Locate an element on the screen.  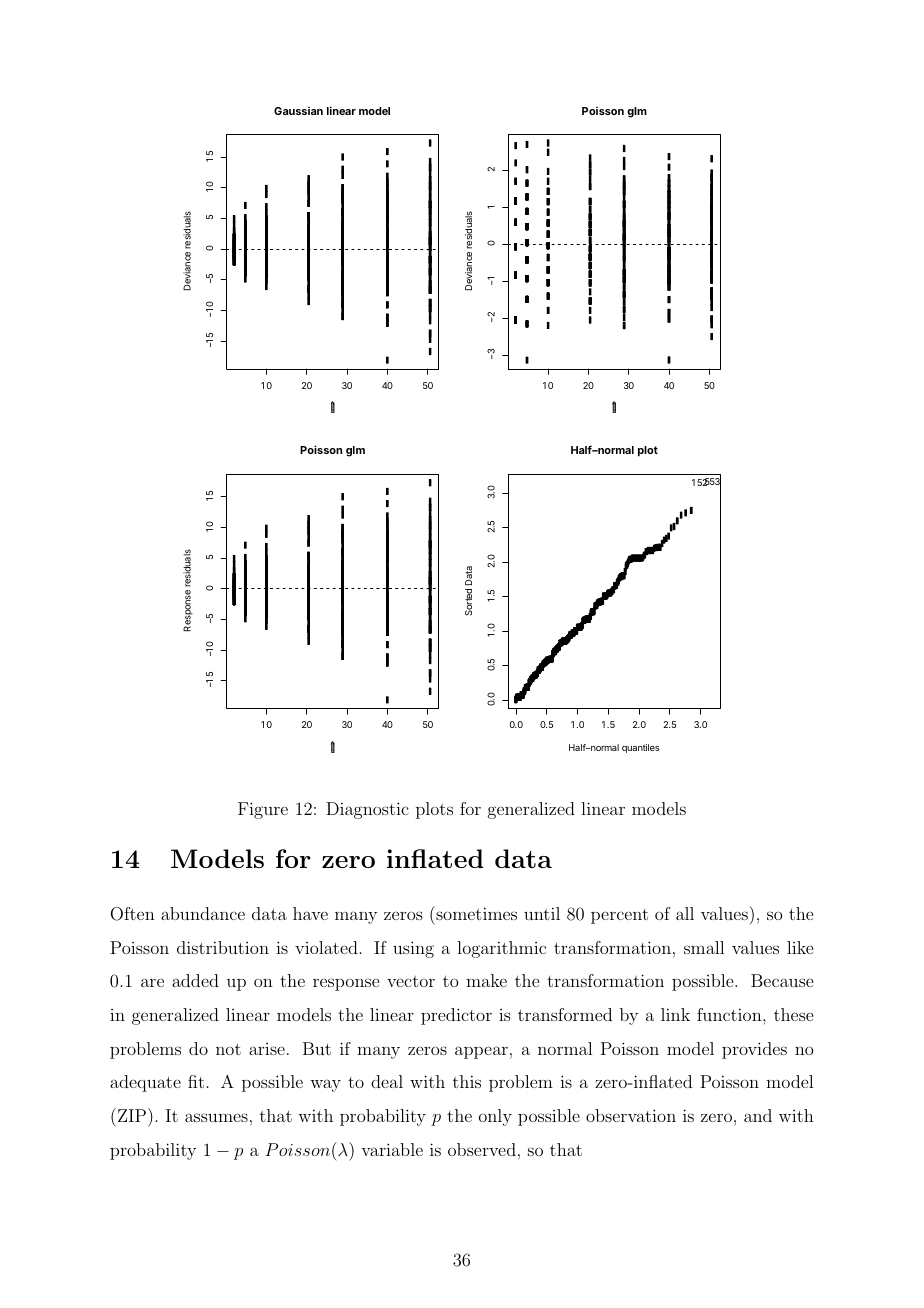
percent is located at coordinates (619, 916).
